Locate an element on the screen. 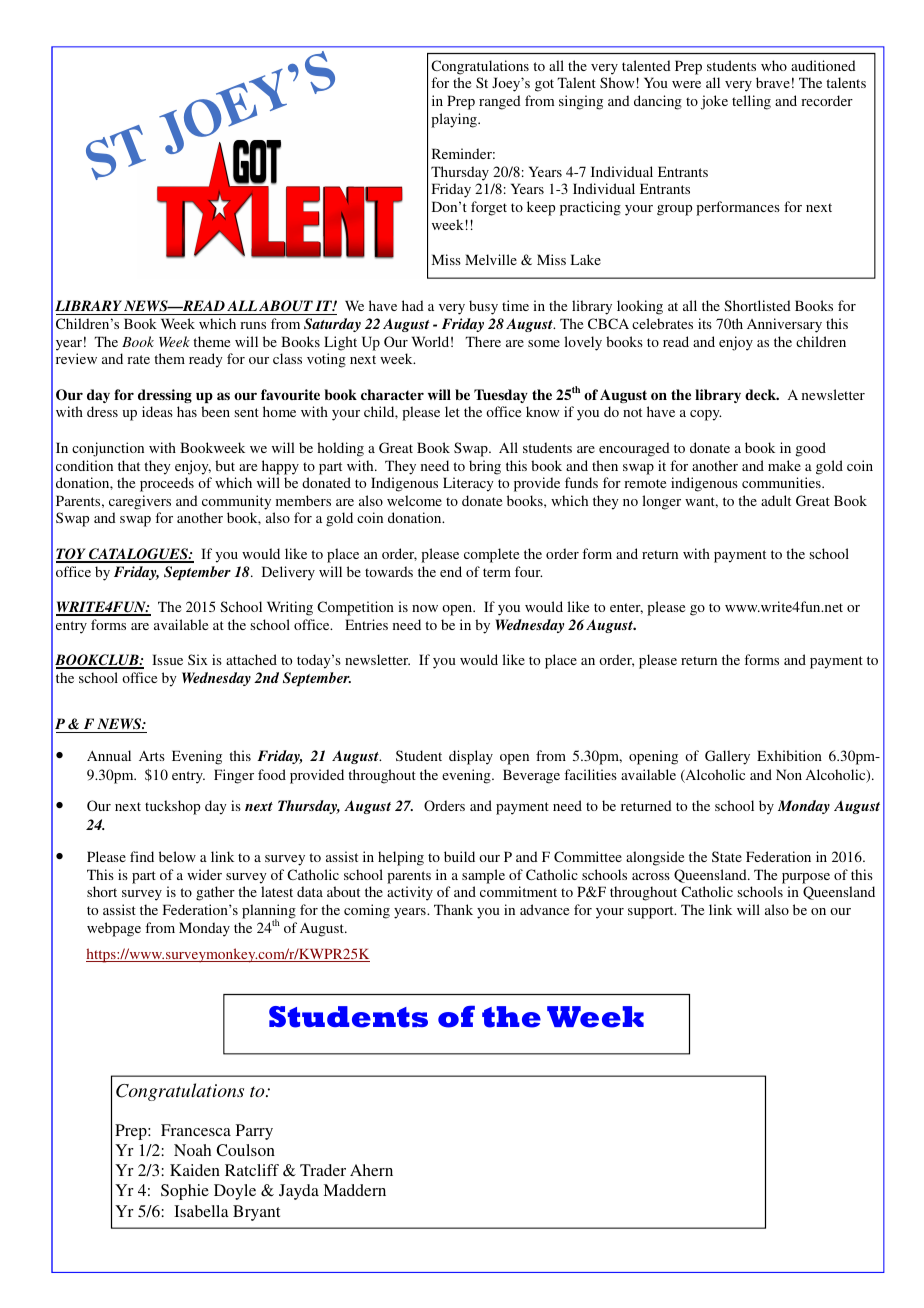  its is located at coordinates (705, 323).
